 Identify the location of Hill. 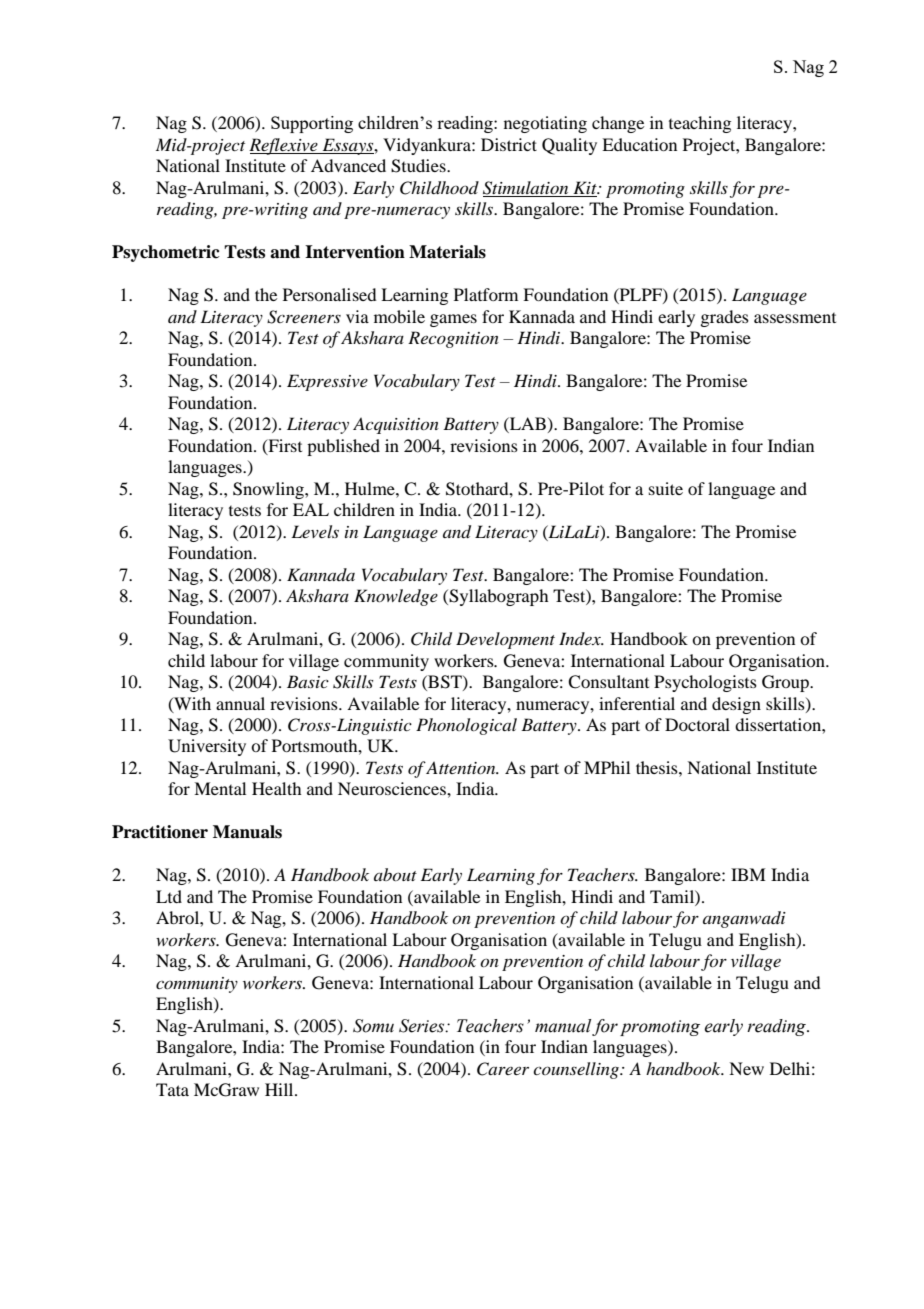
(280, 1089).
